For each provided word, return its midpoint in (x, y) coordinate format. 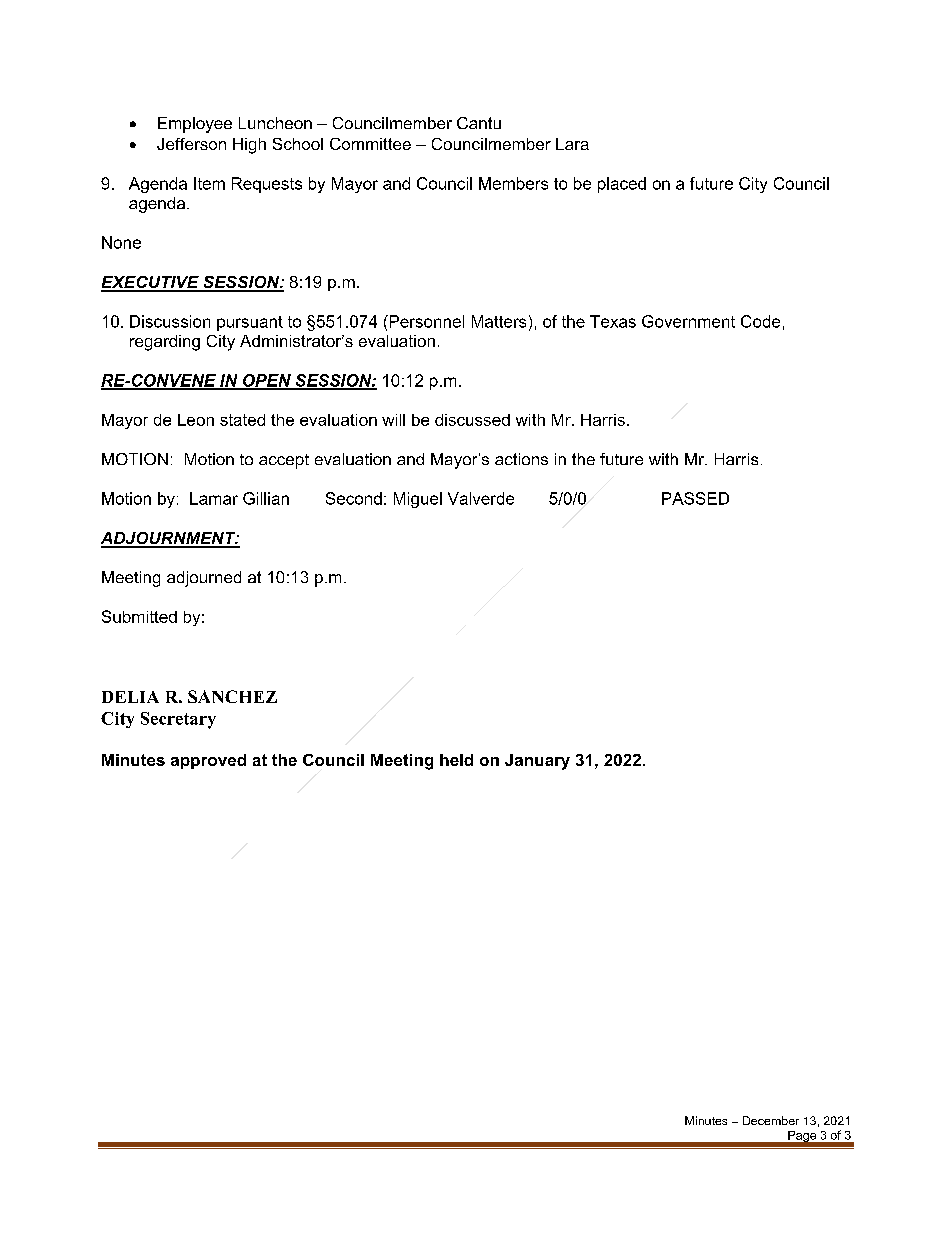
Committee (370, 144)
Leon (196, 420)
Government (688, 321)
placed (622, 185)
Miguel (418, 500)
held (456, 760)
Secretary (178, 720)
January (537, 762)
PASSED (695, 498)
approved (208, 761)
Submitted (139, 616)
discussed (472, 420)
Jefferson (191, 144)
